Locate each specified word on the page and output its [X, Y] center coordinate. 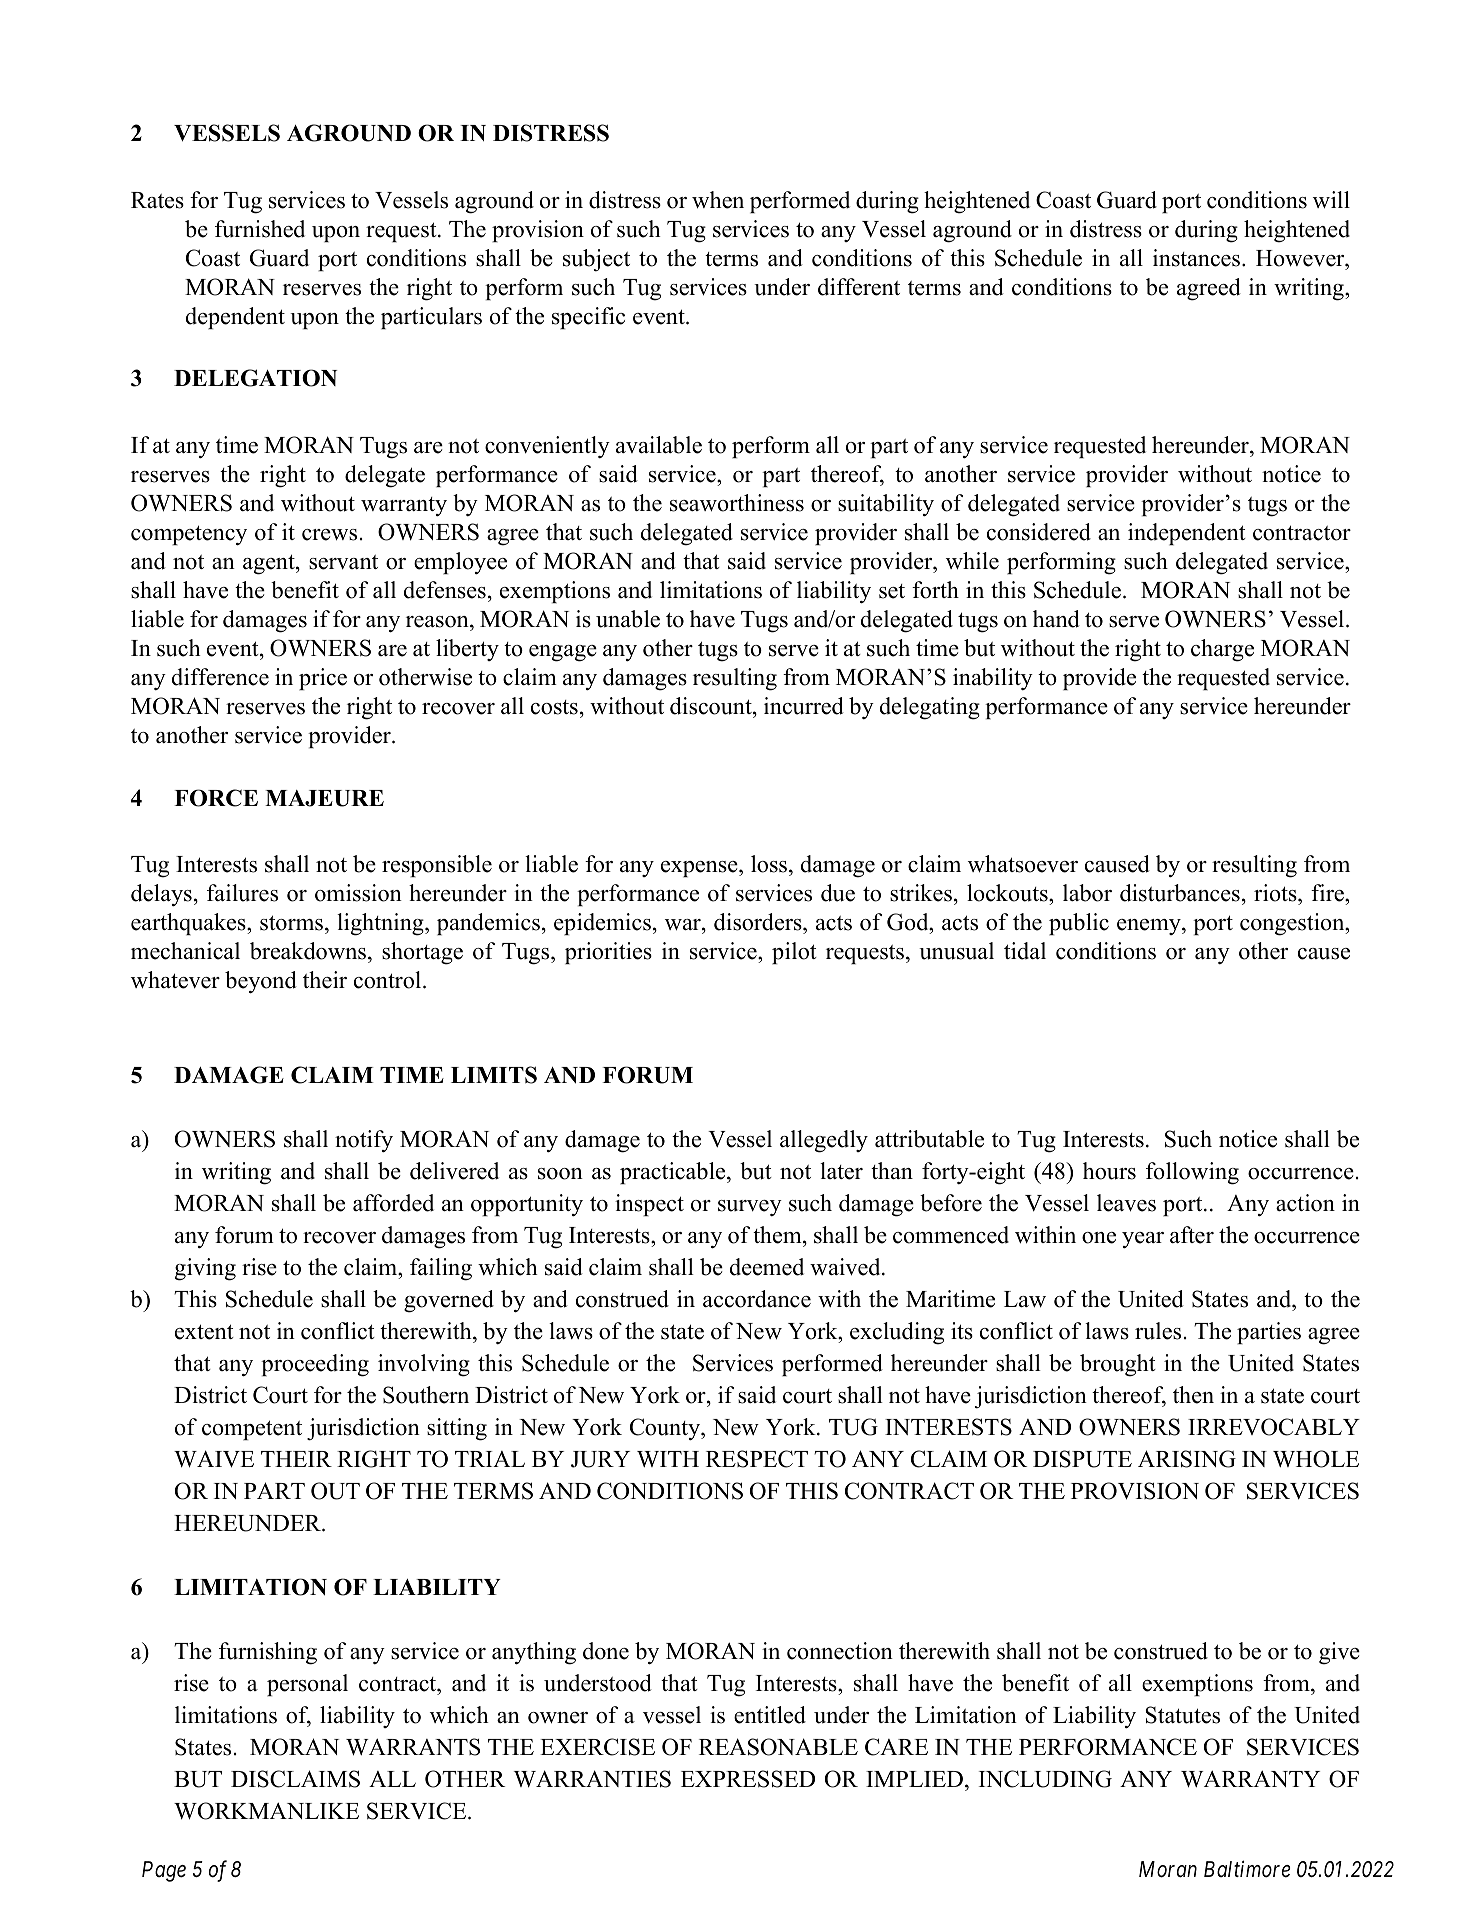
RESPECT [757, 1459]
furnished [260, 229]
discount [712, 706]
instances [1196, 258]
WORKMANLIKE [266, 1811]
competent [252, 1430]
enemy [1150, 927]
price [323, 679]
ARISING [1187, 1459]
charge [1222, 650]
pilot [794, 953]
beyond [261, 982]
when [718, 200]
